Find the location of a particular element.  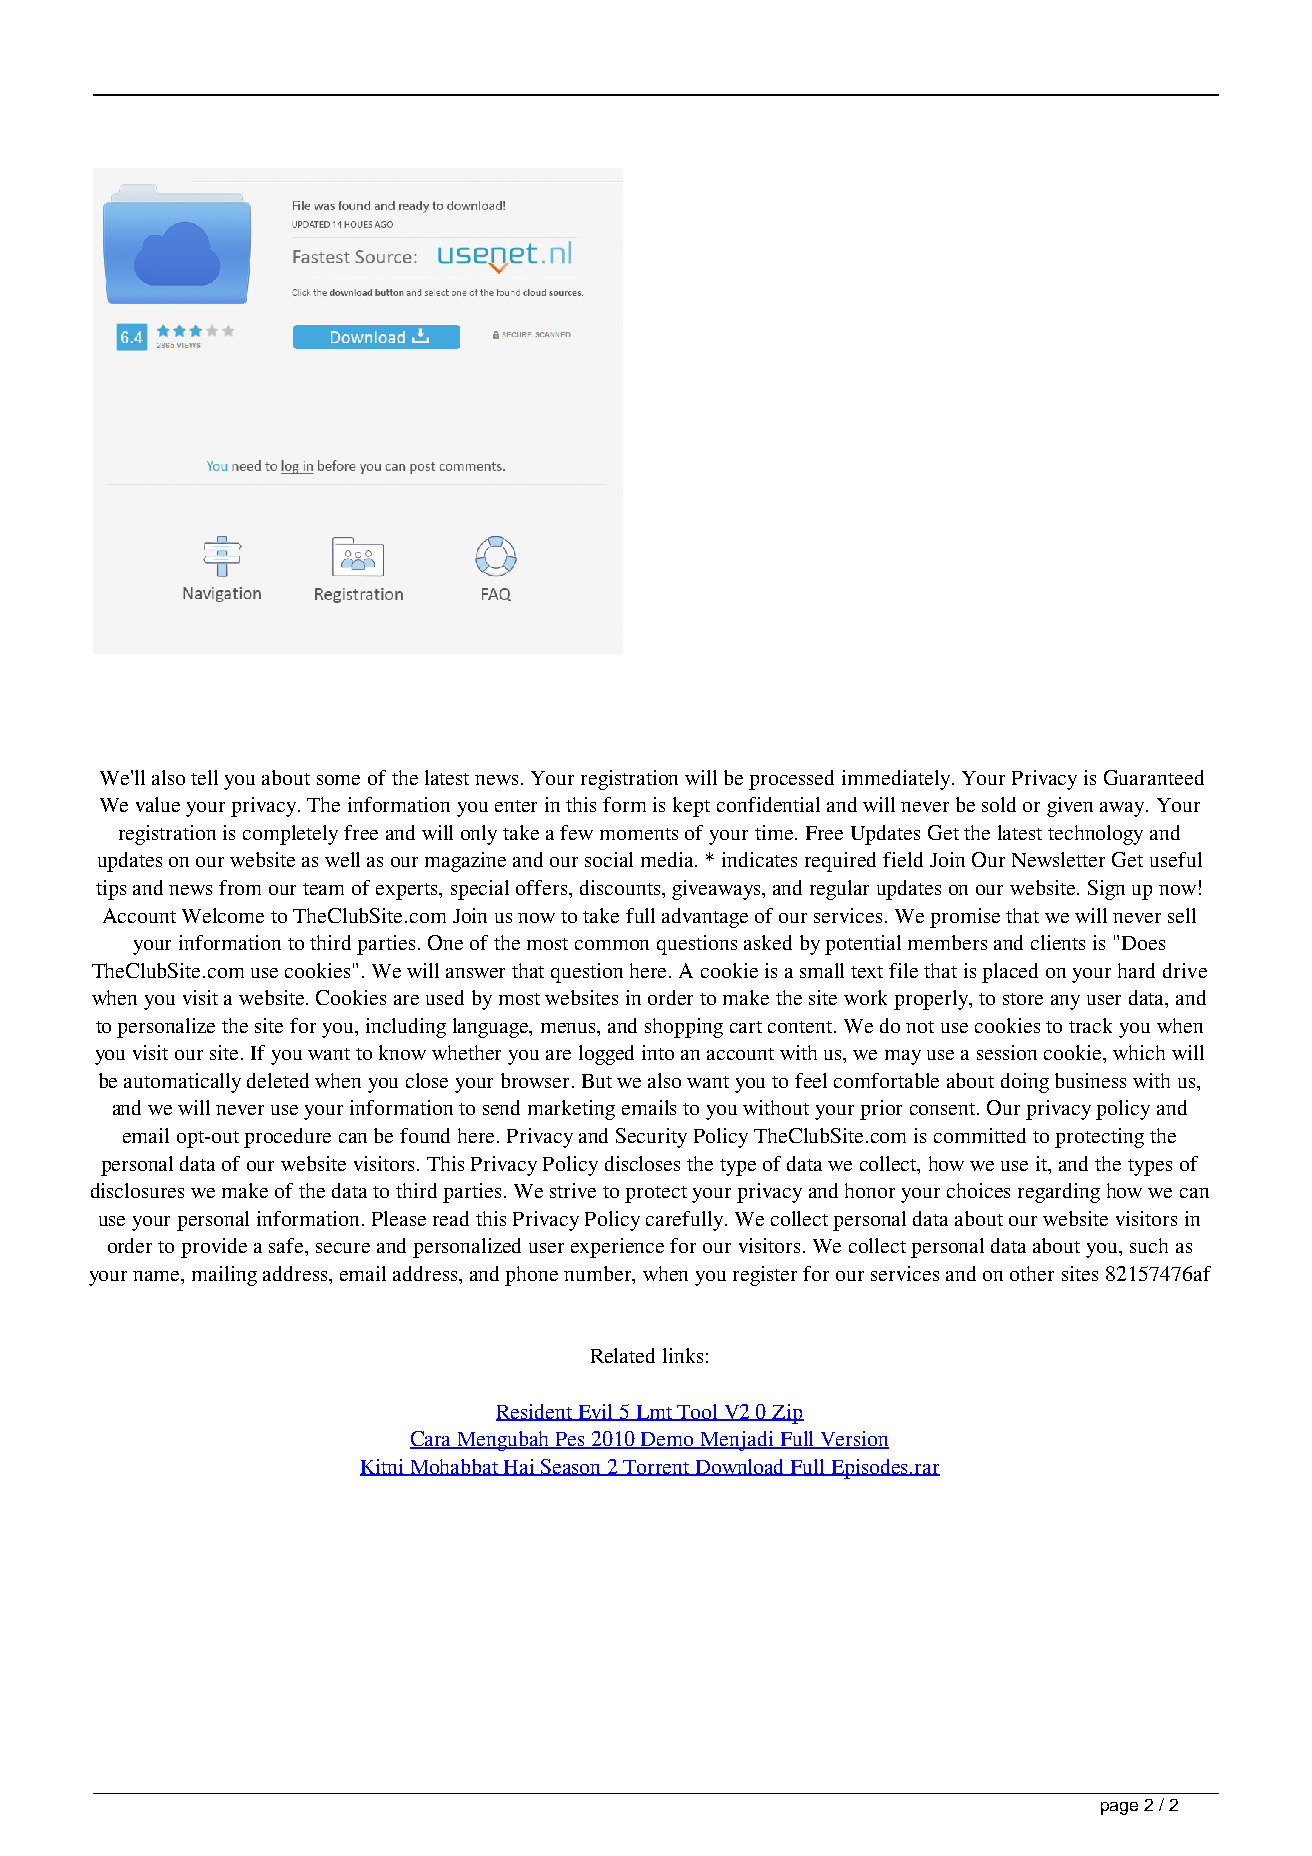

tell is located at coordinates (204, 777).
